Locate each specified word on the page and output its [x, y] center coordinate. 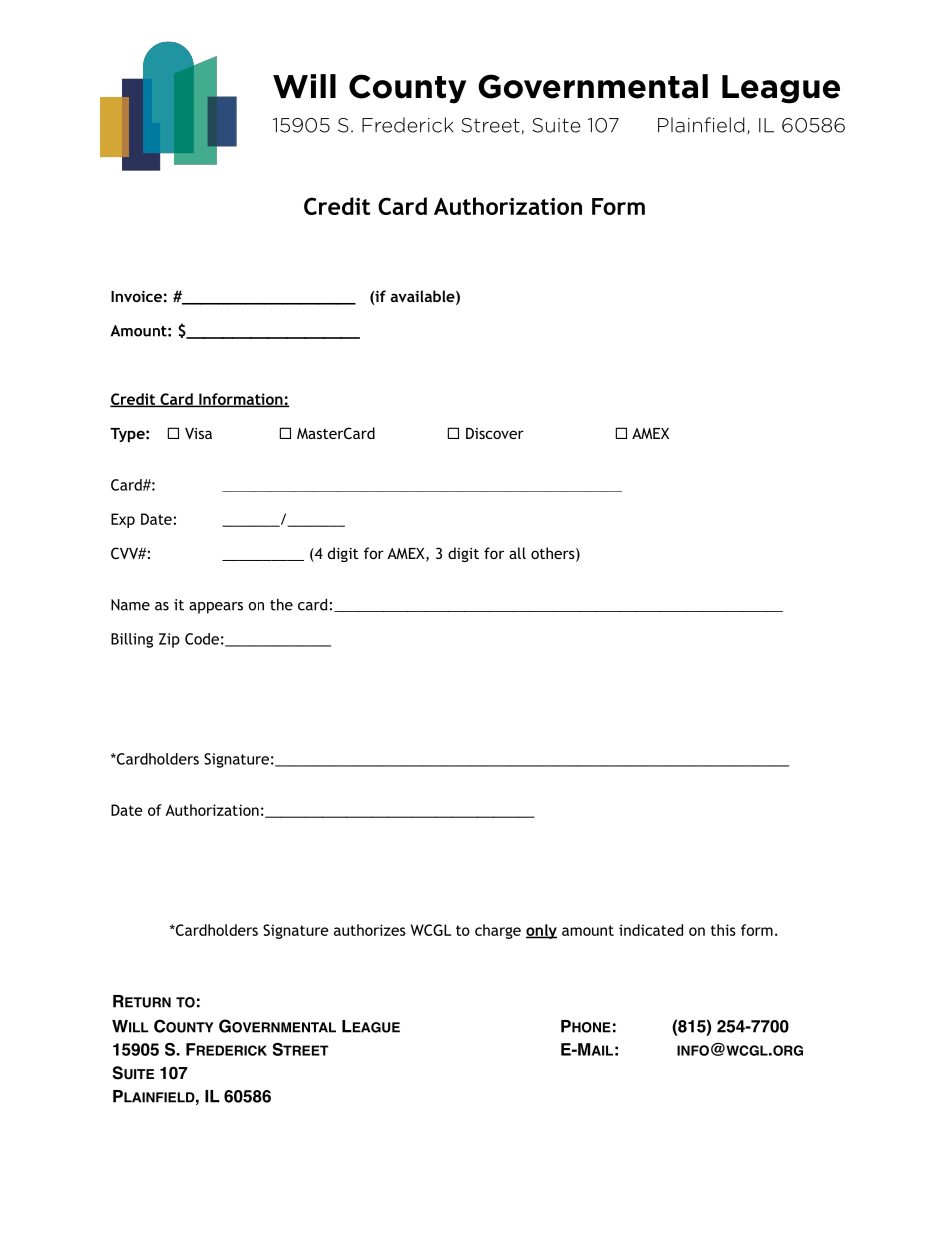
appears [216, 608]
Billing [132, 640]
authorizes [370, 930]
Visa [198, 433]
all [517, 553]
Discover [495, 433]
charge [498, 931]
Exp [123, 520]
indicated [651, 930]
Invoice [136, 296]
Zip [169, 640]
